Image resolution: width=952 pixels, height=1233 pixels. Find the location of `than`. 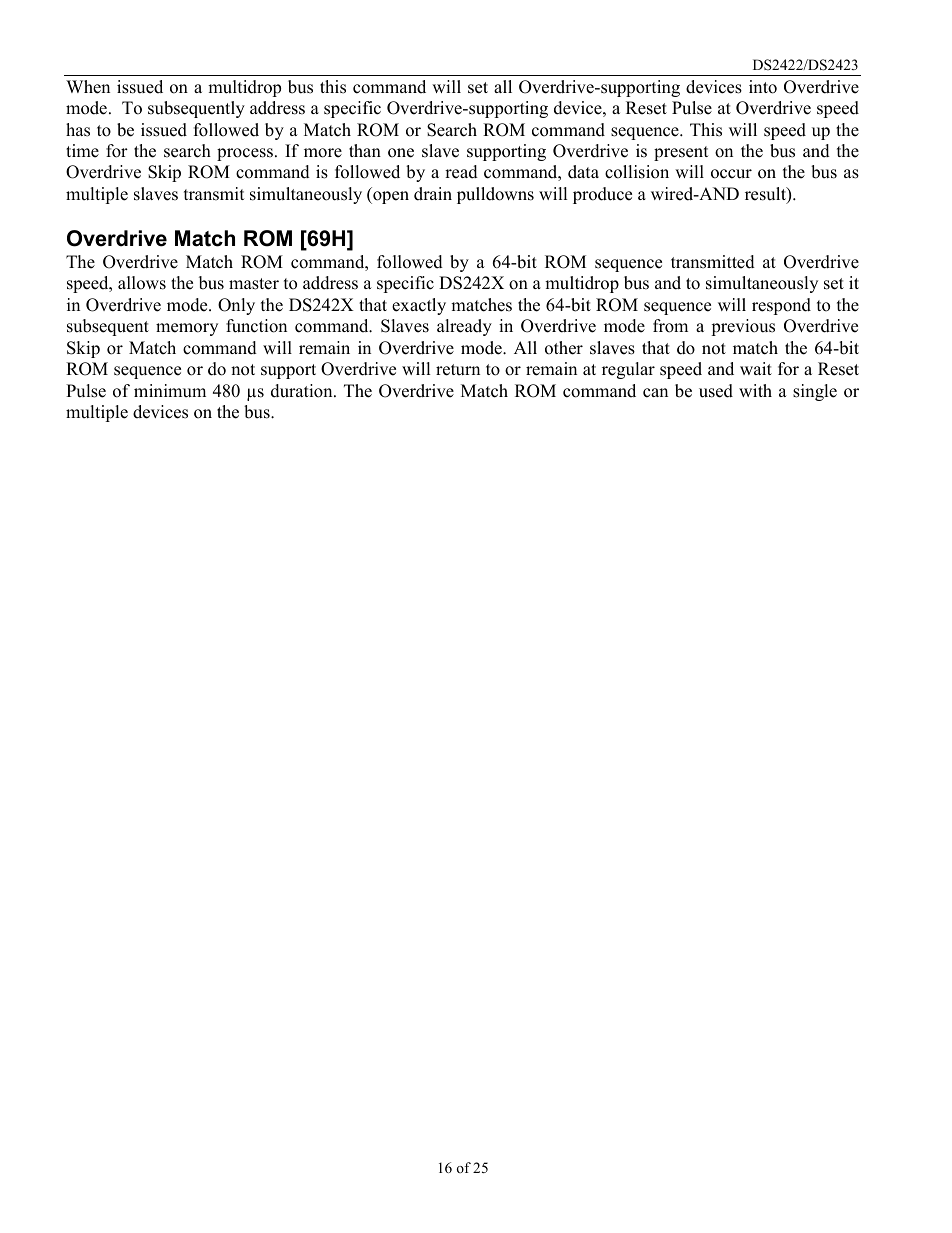

than is located at coordinates (365, 150).
